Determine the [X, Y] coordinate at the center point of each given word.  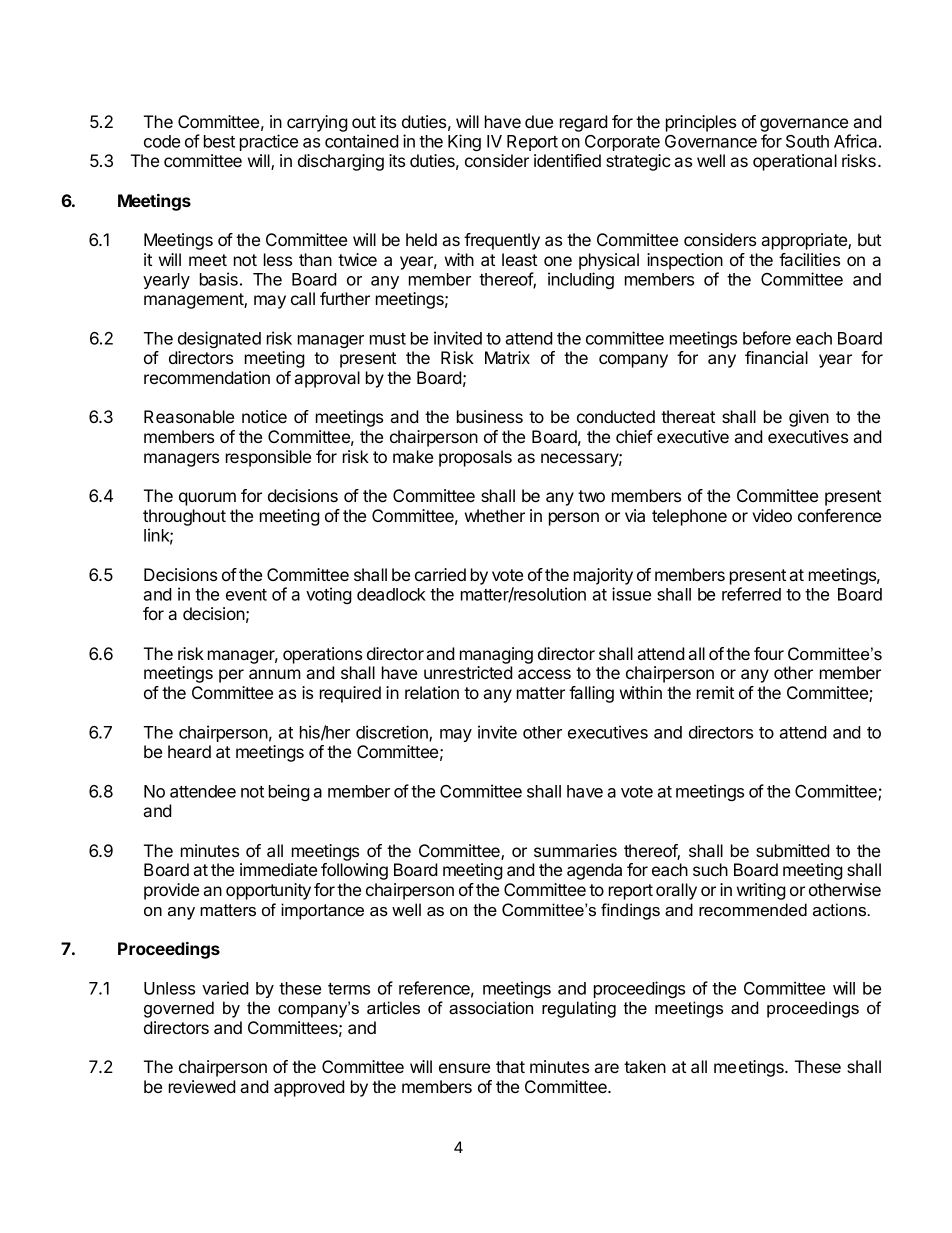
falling [591, 694]
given [809, 418]
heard [189, 751]
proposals [475, 458]
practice [269, 142]
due [539, 121]
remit [715, 692]
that [510, 1066]
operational [795, 162]
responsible [268, 458]
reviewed [202, 1086]
